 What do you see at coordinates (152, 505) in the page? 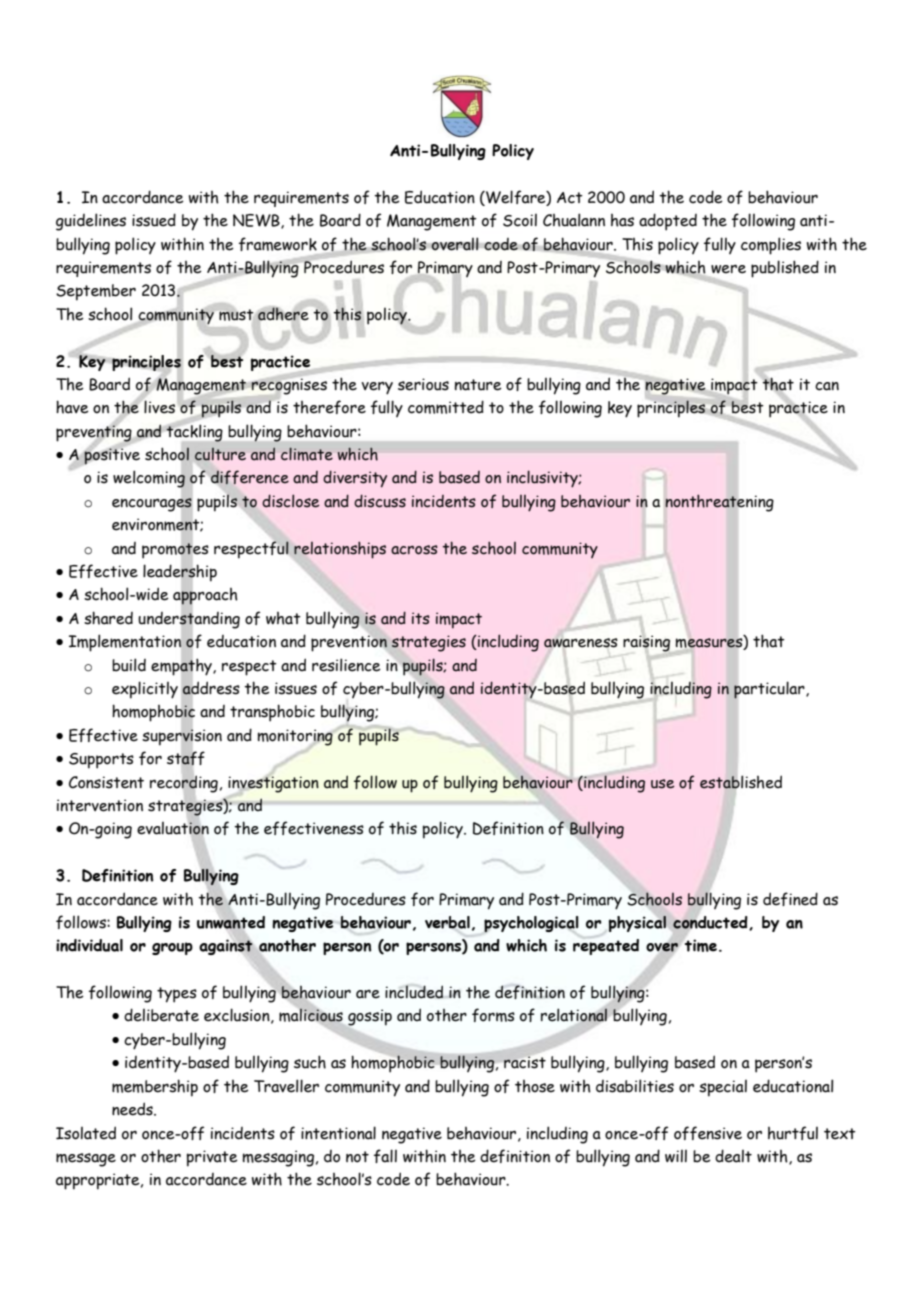
I see `encourages` at bounding box center [152, 505].
